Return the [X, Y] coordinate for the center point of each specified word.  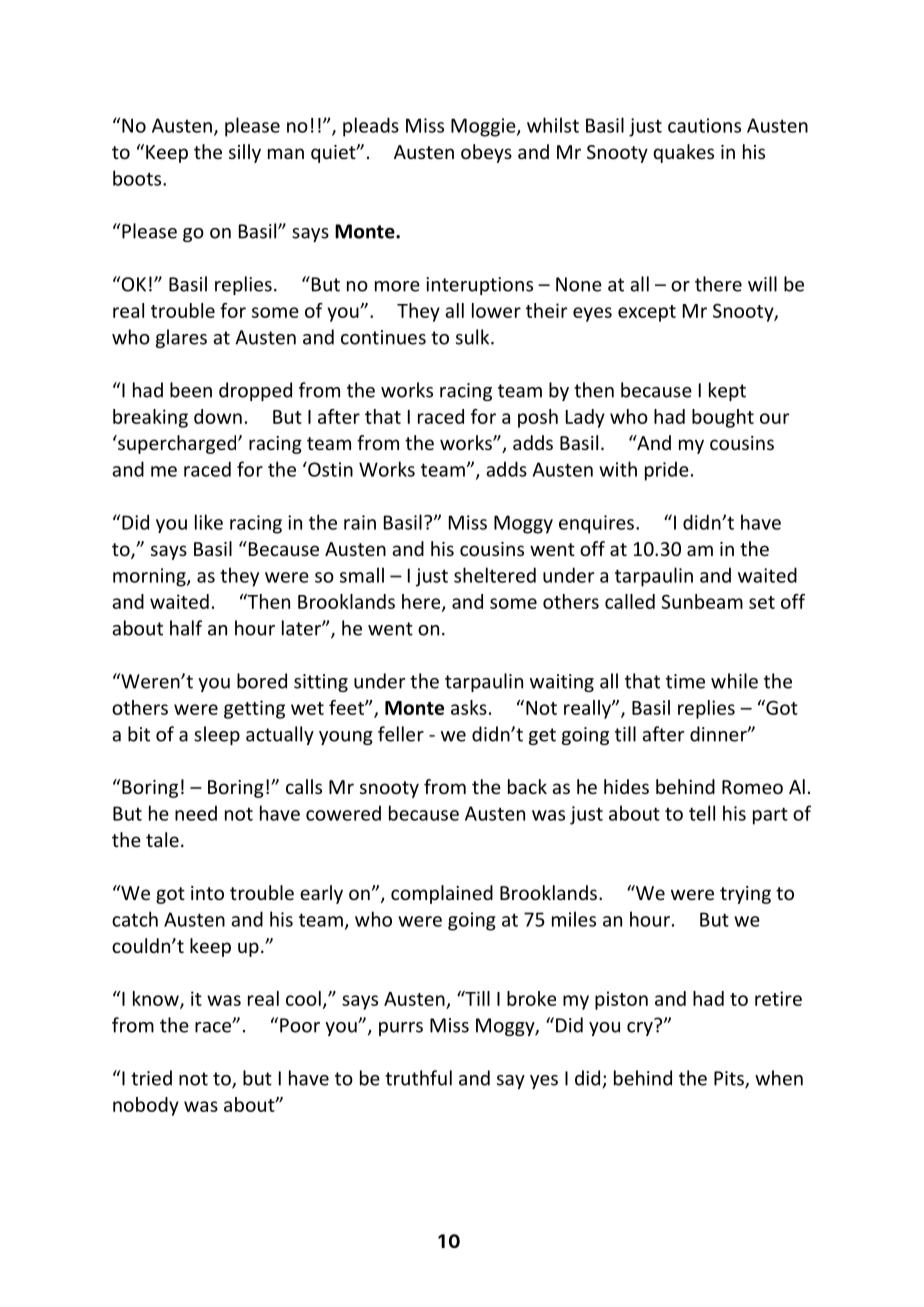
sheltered [495, 575]
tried [151, 1078]
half [186, 628]
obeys [486, 153]
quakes [683, 153]
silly [245, 153]
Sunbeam [702, 601]
